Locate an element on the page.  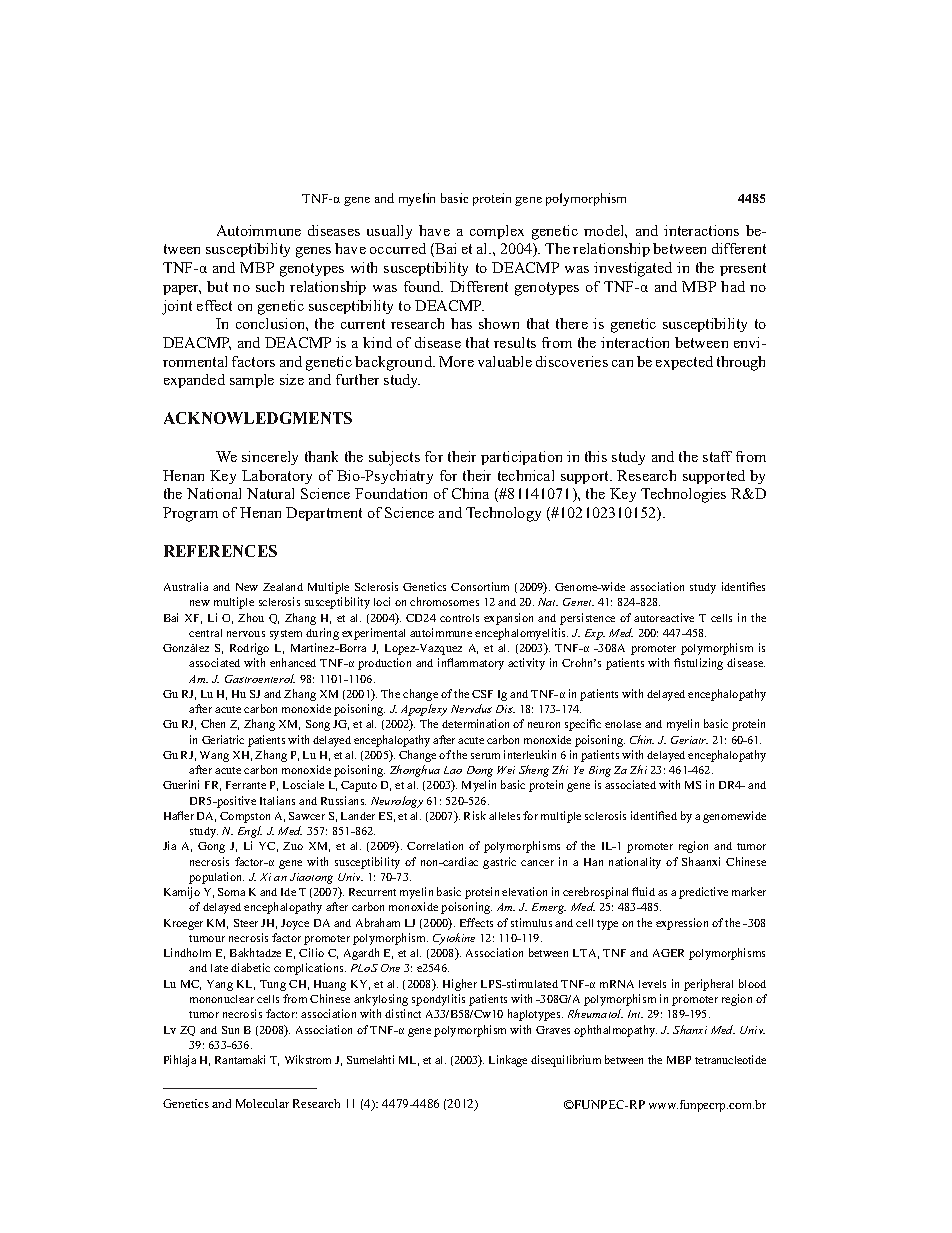
sincerely is located at coordinates (270, 458).
